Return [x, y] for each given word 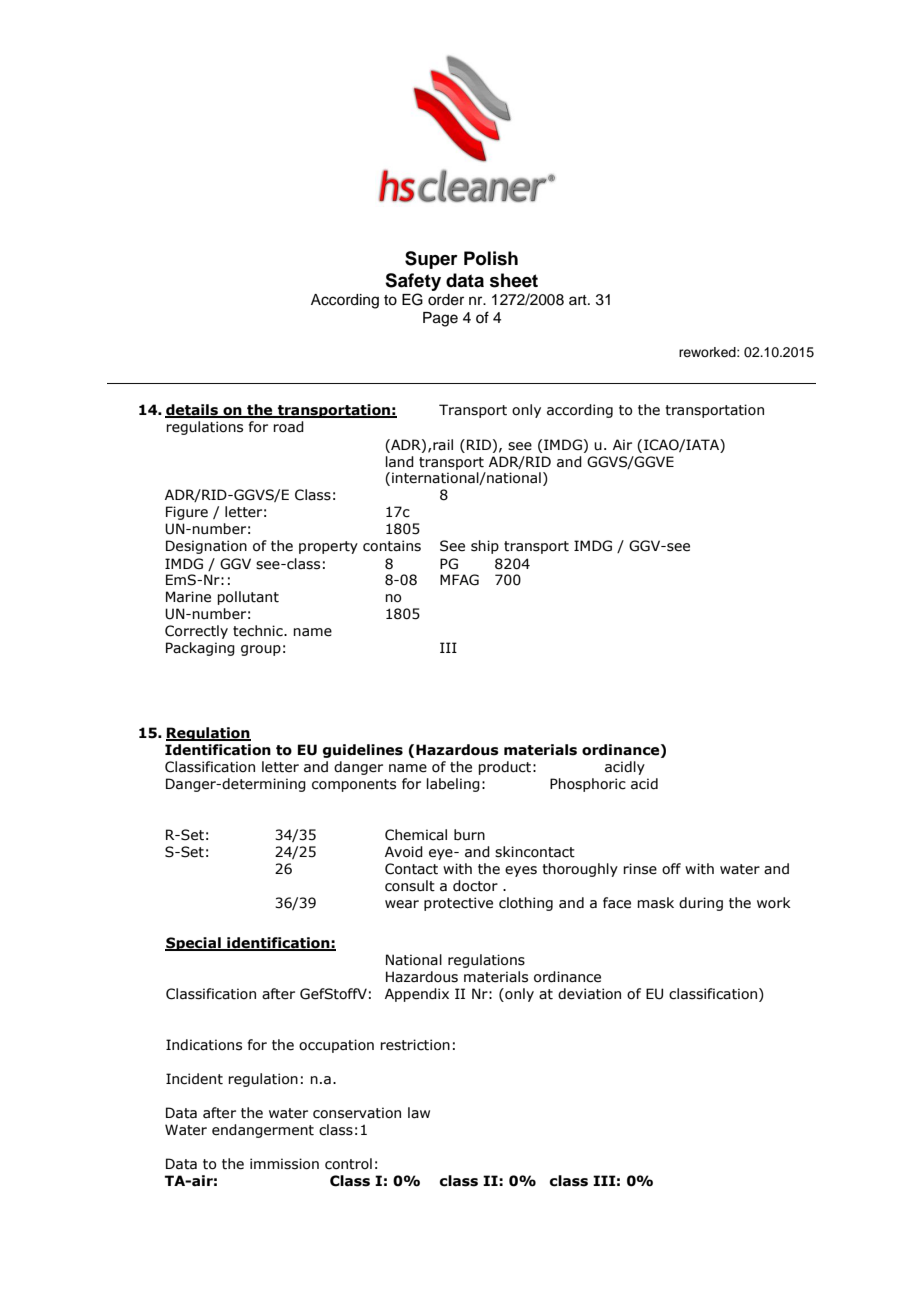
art [579, 300]
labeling [453, 785]
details [192, 411]
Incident [194, 1079]
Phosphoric [588, 785]
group [261, 650]
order [446, 300]
